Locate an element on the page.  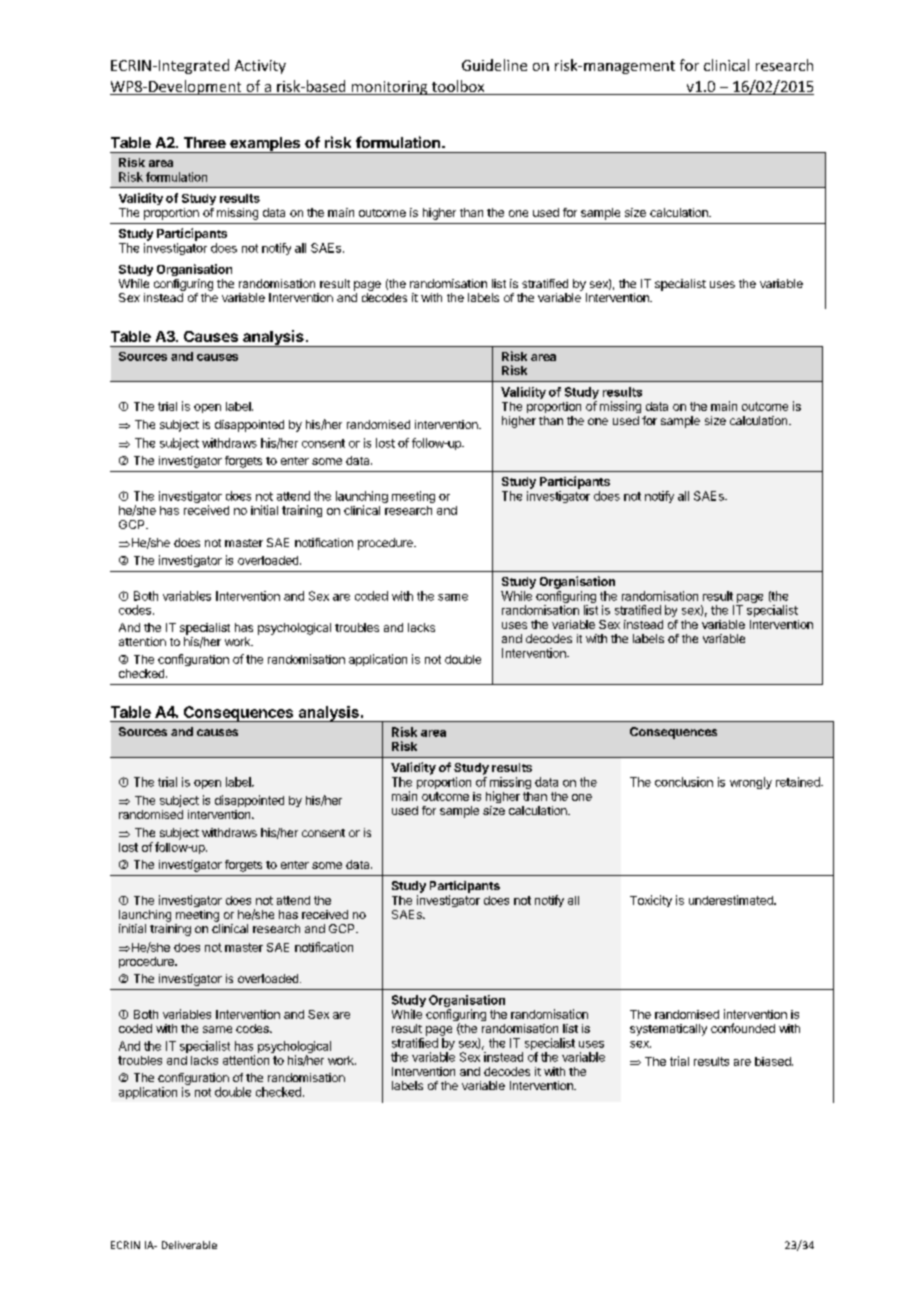
Guideline is located at coordinates (494, 65).
